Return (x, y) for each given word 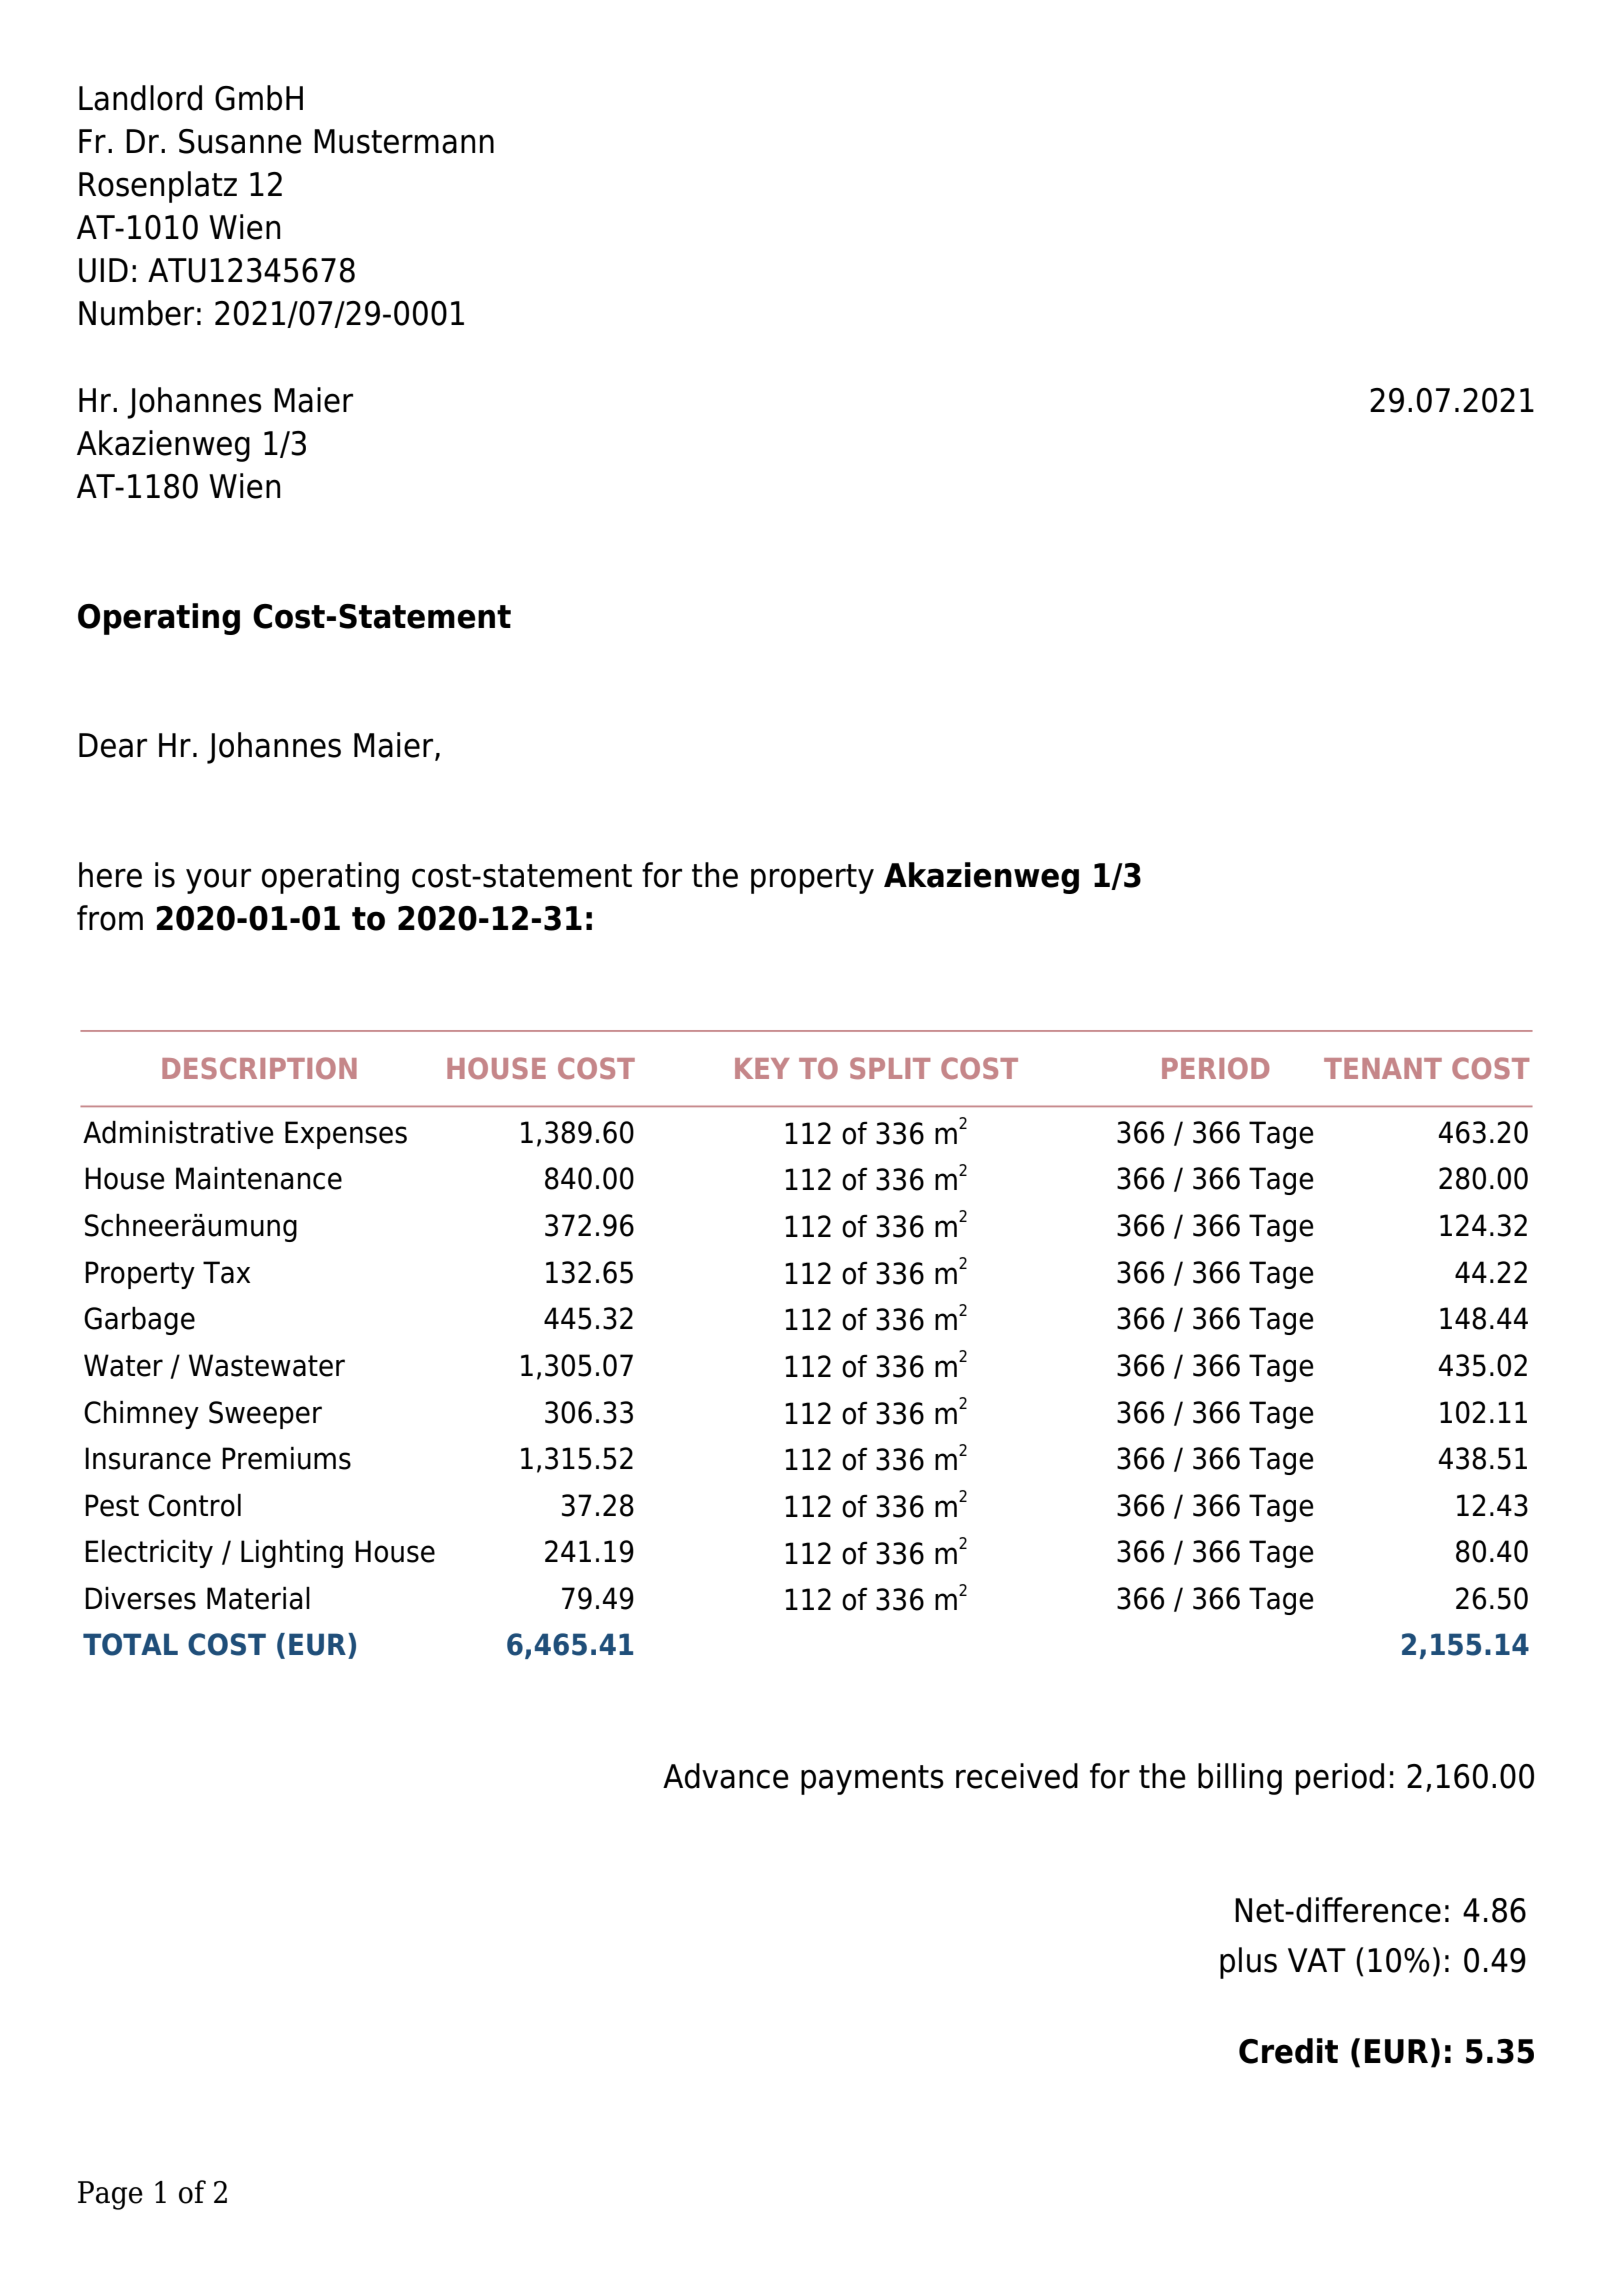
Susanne (240, 141)
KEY (762, 1068)
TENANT (1383, 1068)
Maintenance (259, 1178)
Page (110, 2195)
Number (136, 313)
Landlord (140, 98)
